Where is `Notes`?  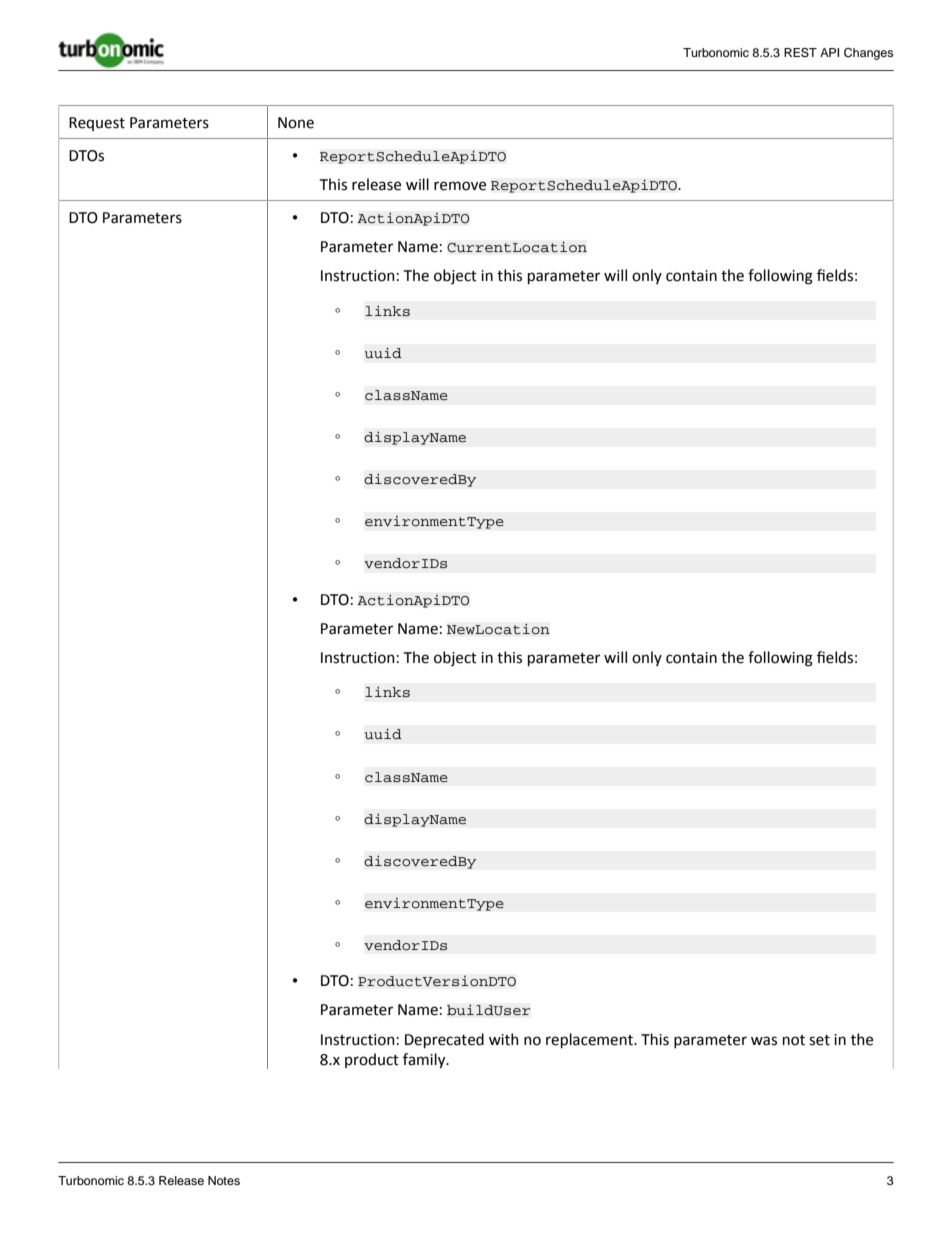 Notes is located at coordinates (224, 1180).
